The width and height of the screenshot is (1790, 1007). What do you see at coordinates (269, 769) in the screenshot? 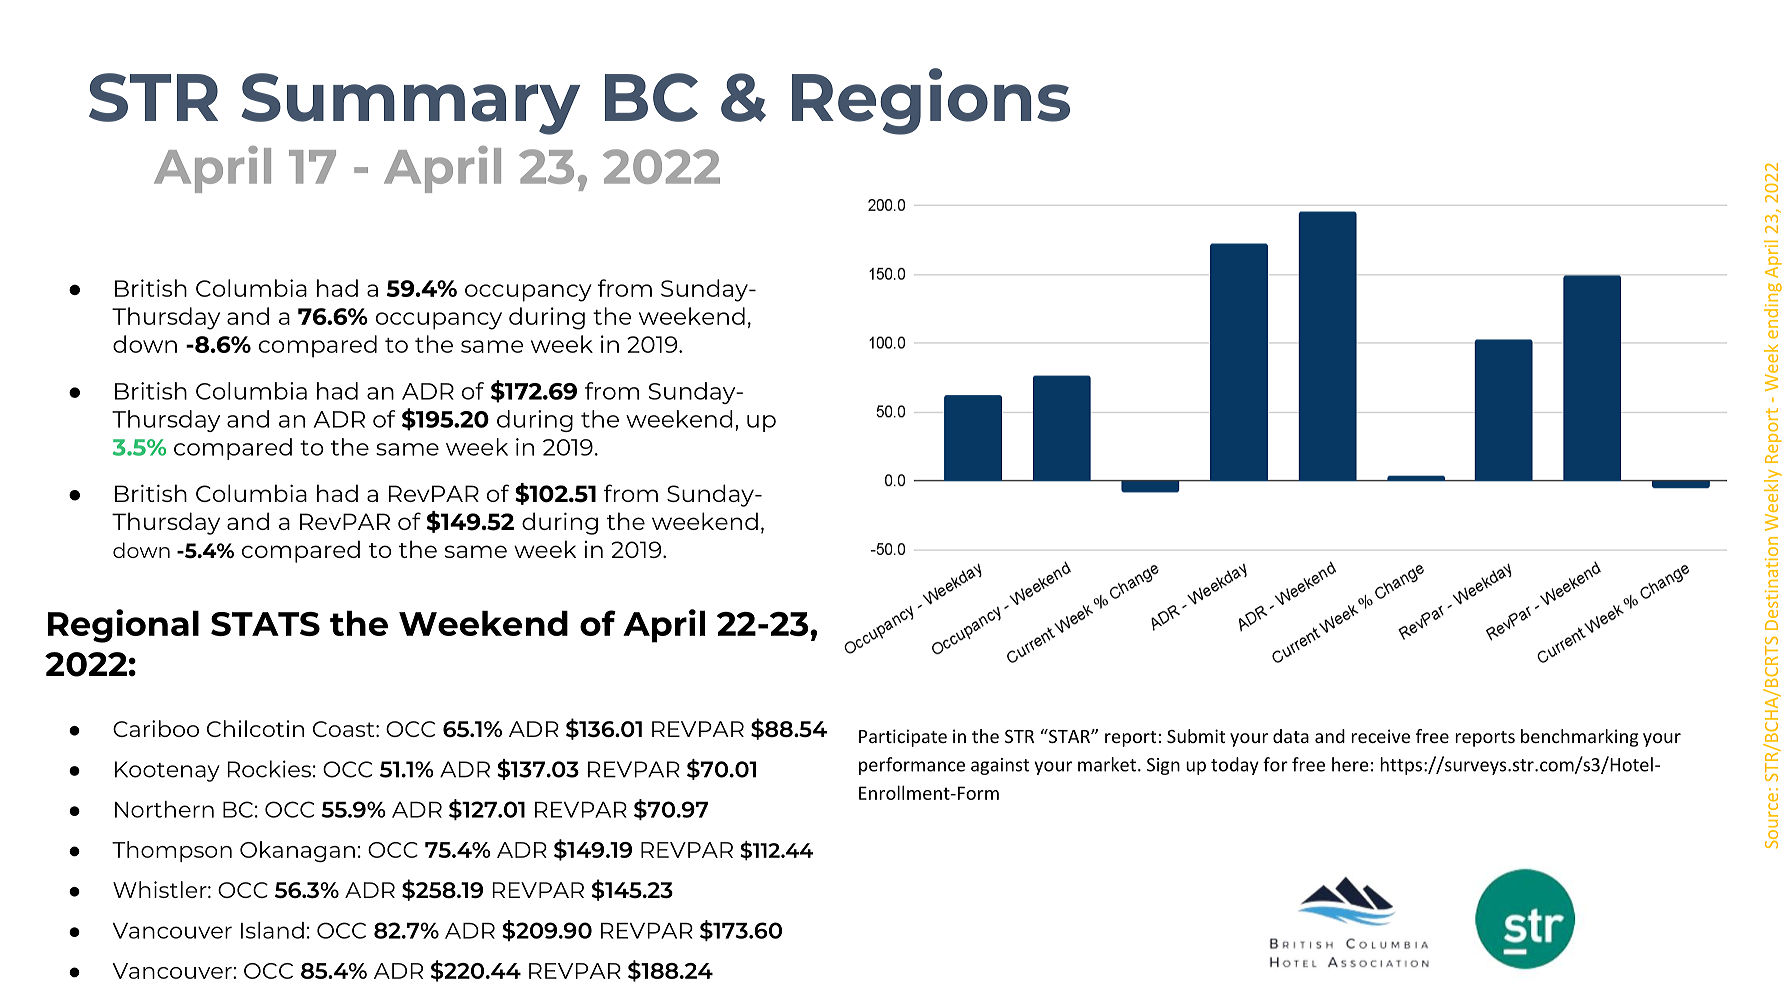
I see `Rockies` at bounding box center [269, 769].
